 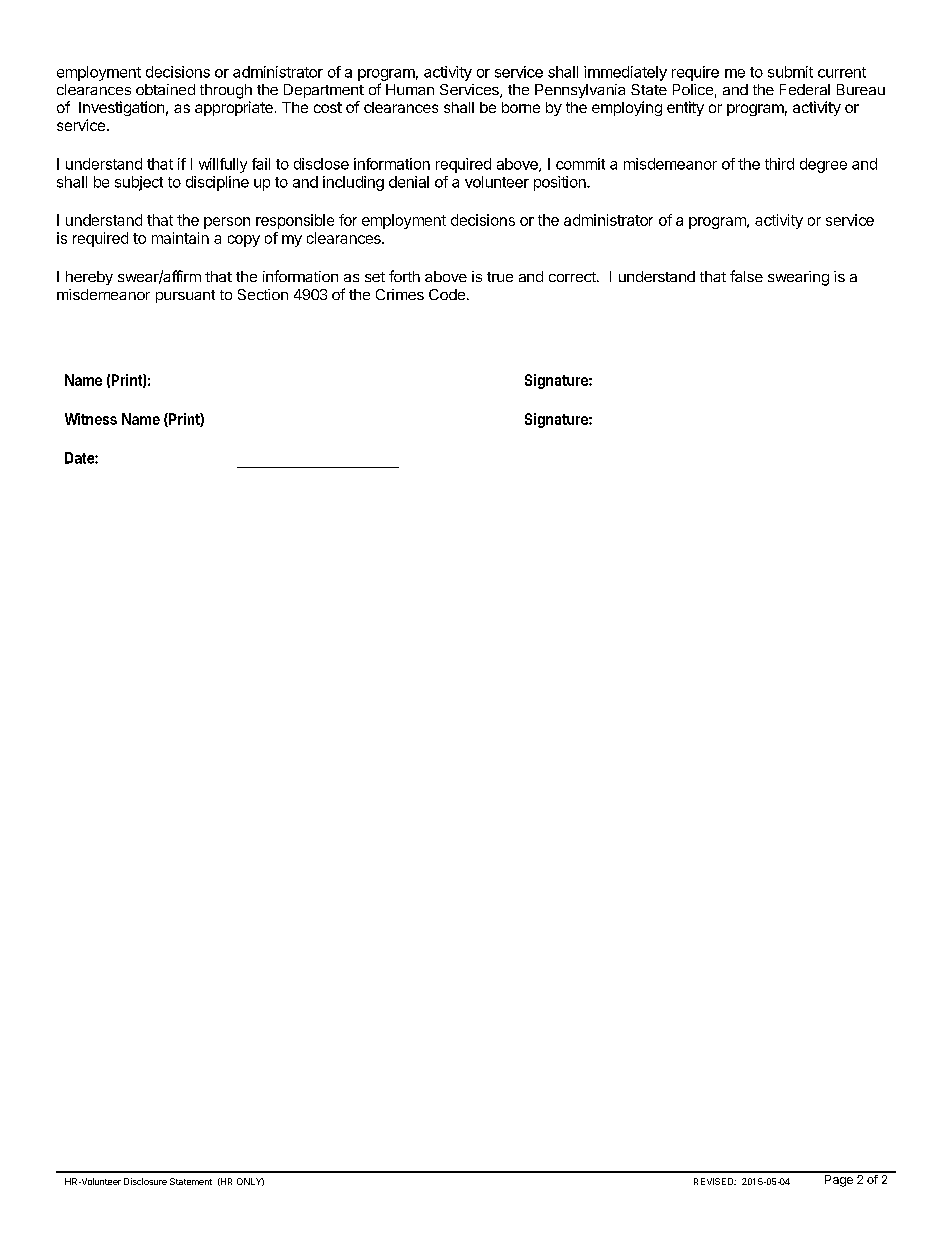 What do you see at coordinates (404, 276) in the screenshot?
I see `forth` at bounding box center [404, 276].
